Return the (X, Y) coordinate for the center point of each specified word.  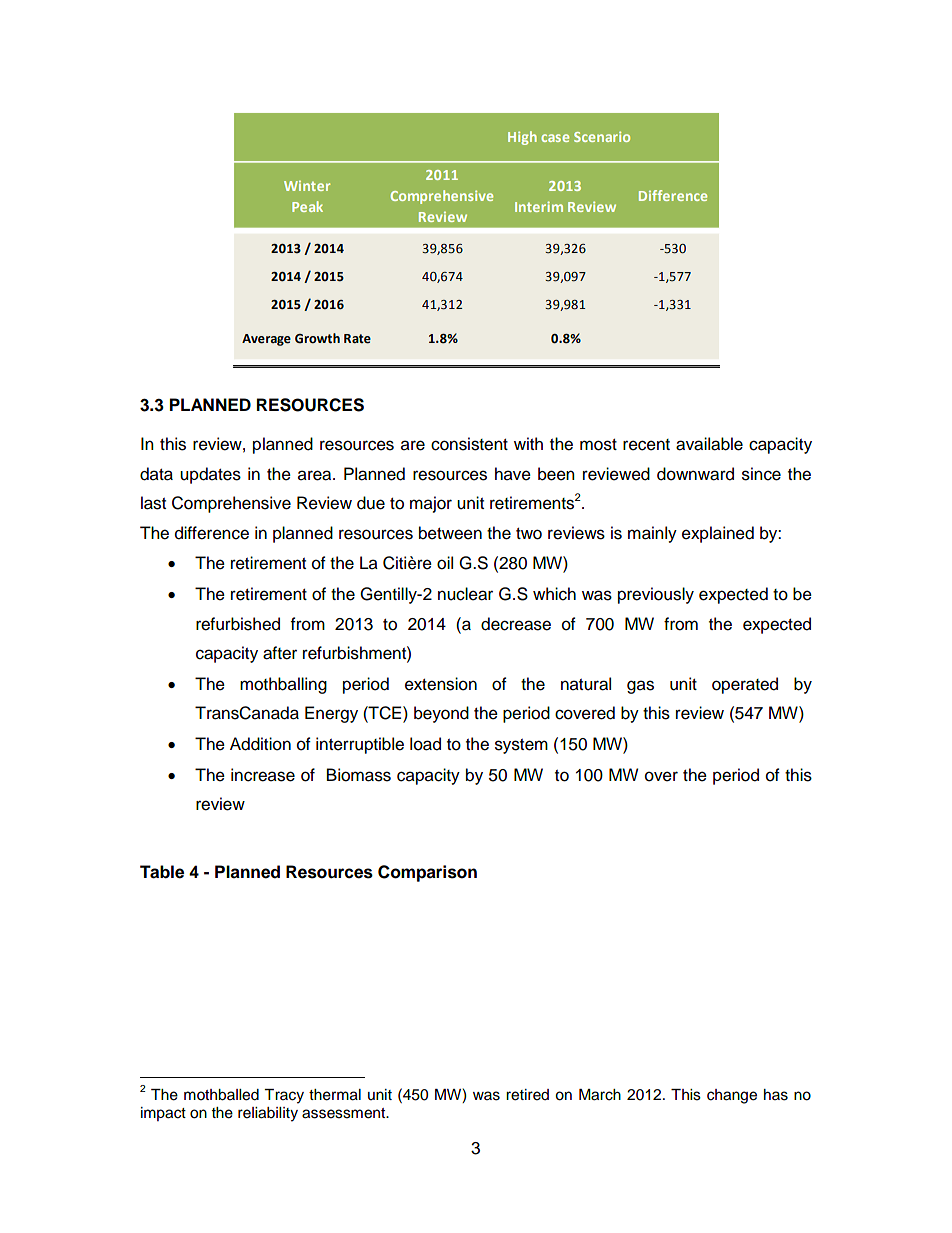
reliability (268, 1114)
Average (266, 340)
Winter (307, 185)
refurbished (238, 624)
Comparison (427, 873)
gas (640, 687)
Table (162, 872)
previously (656, 595)
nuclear (465, 594)
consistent (469, 444)
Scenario (602, 136)
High (522, 138)
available (709, 444)
